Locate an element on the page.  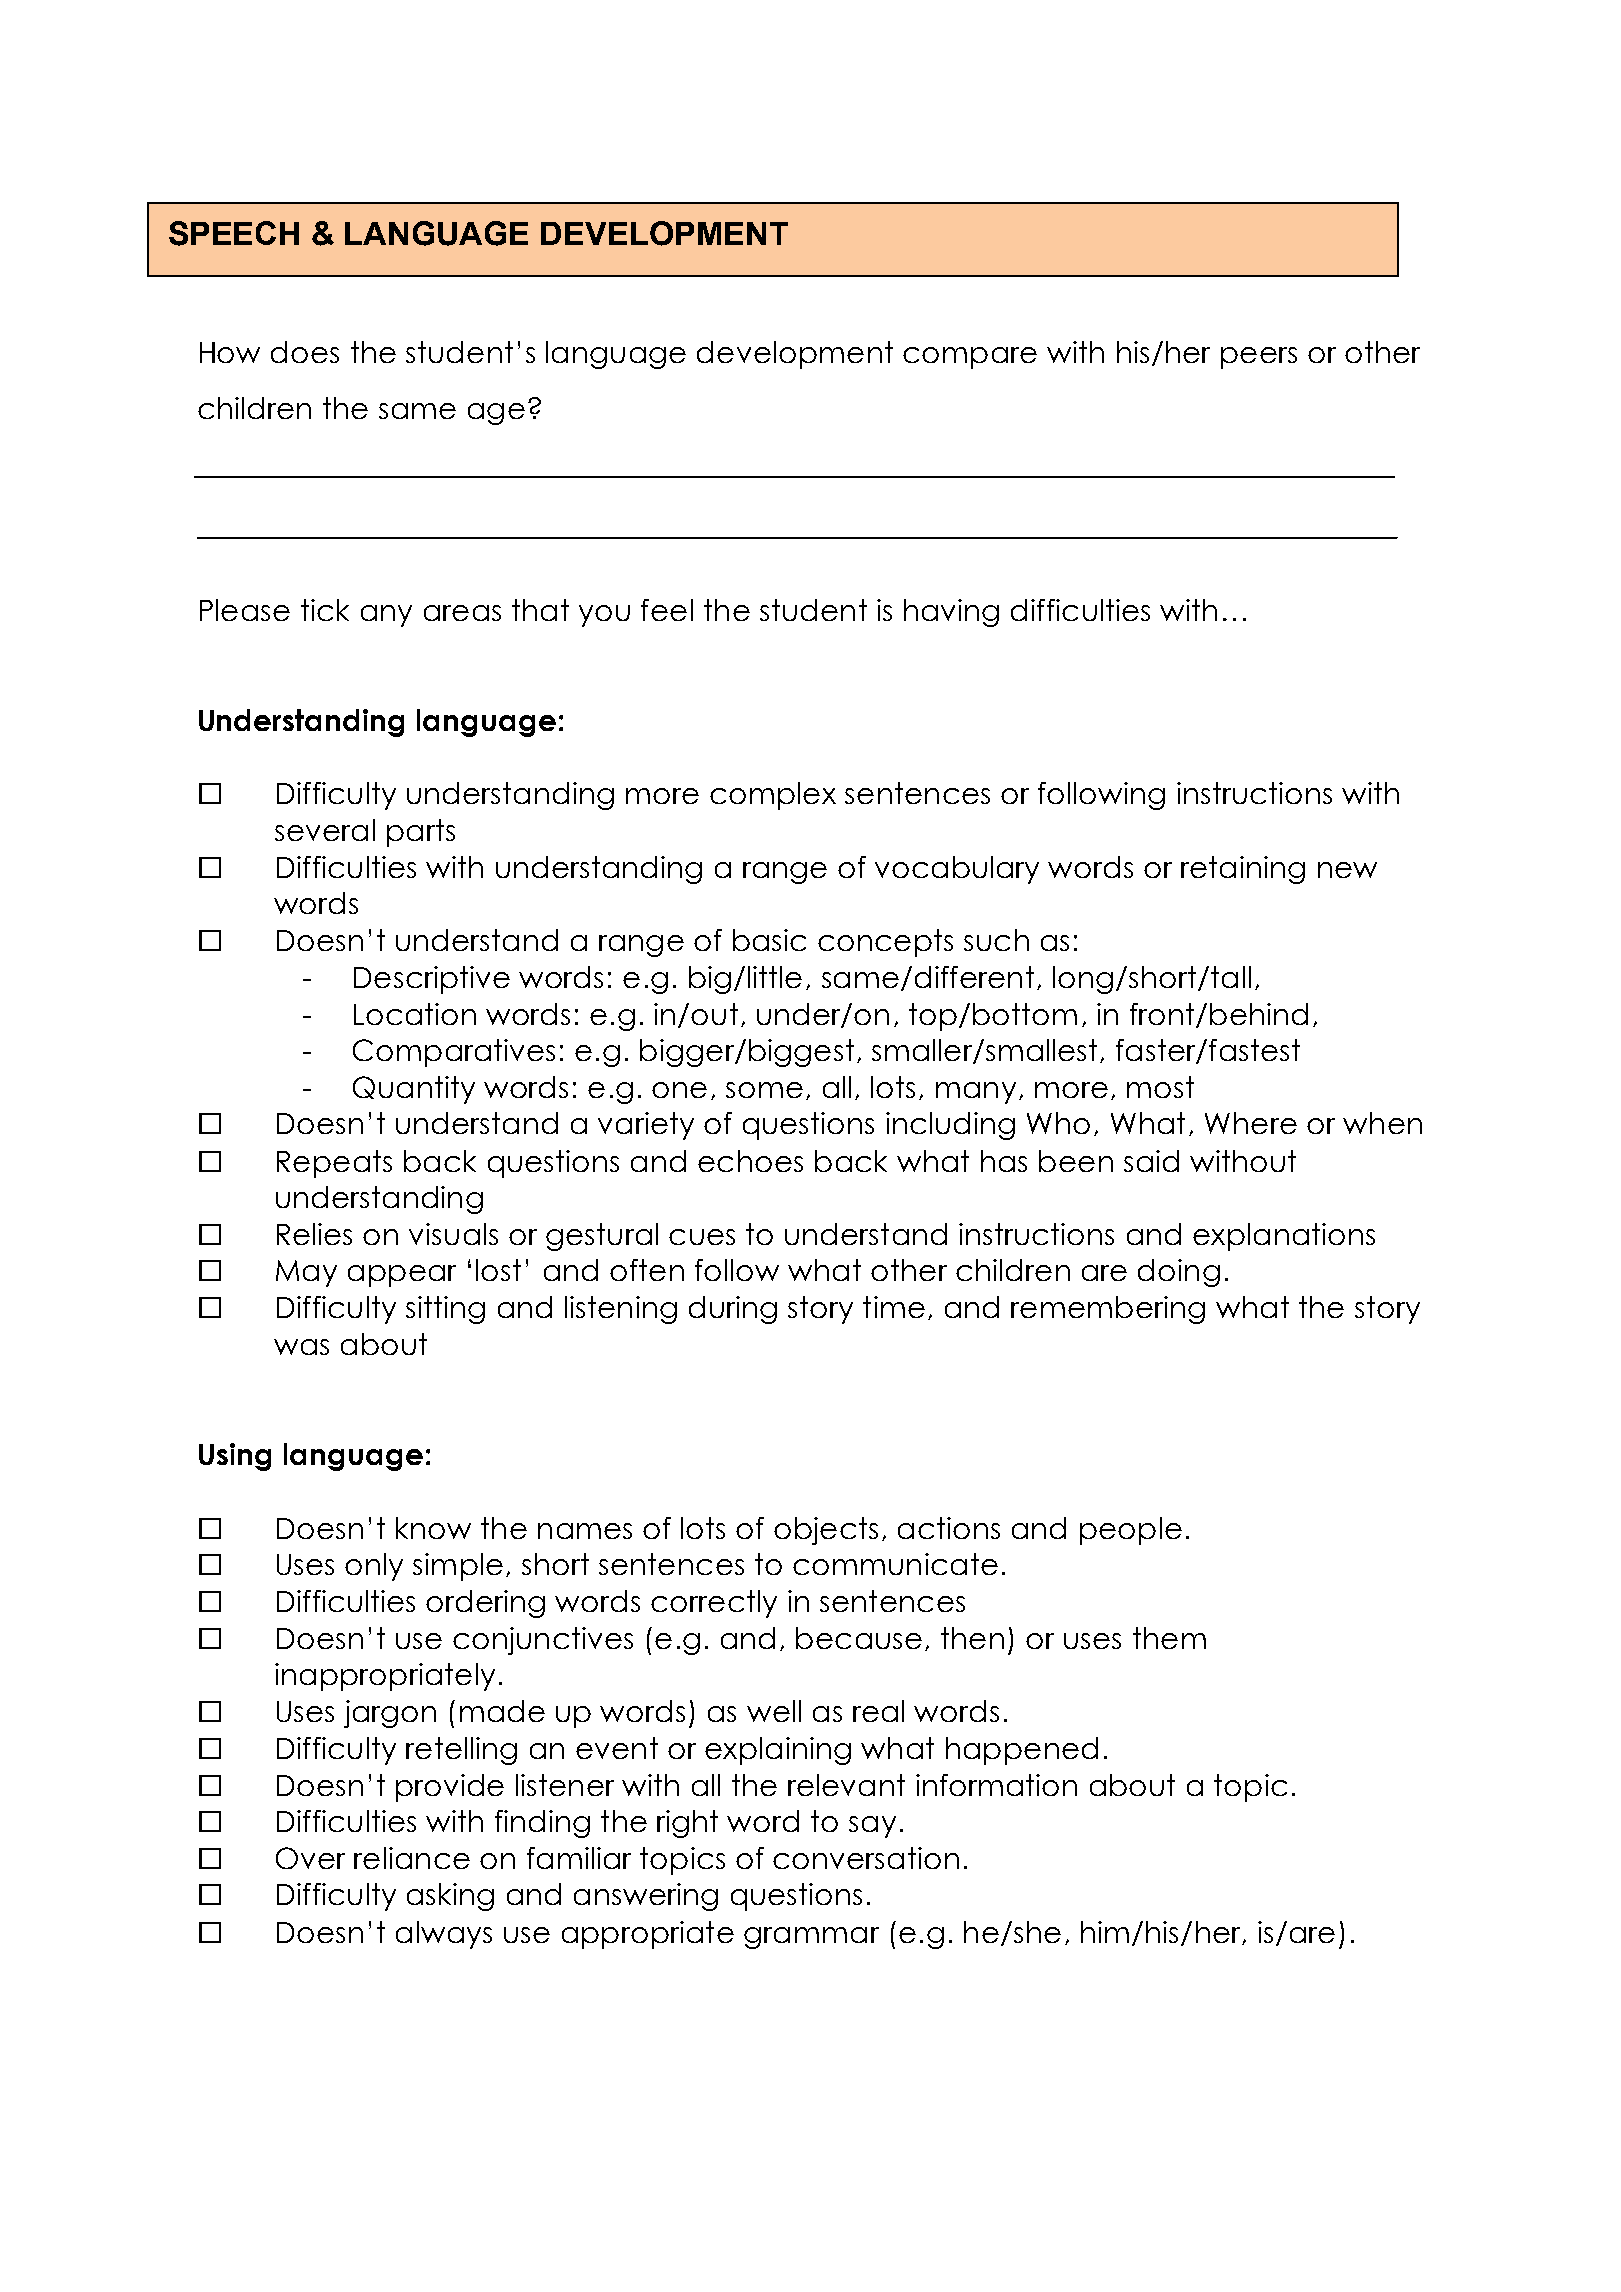
people is located at coordinates (1131, 1531).
